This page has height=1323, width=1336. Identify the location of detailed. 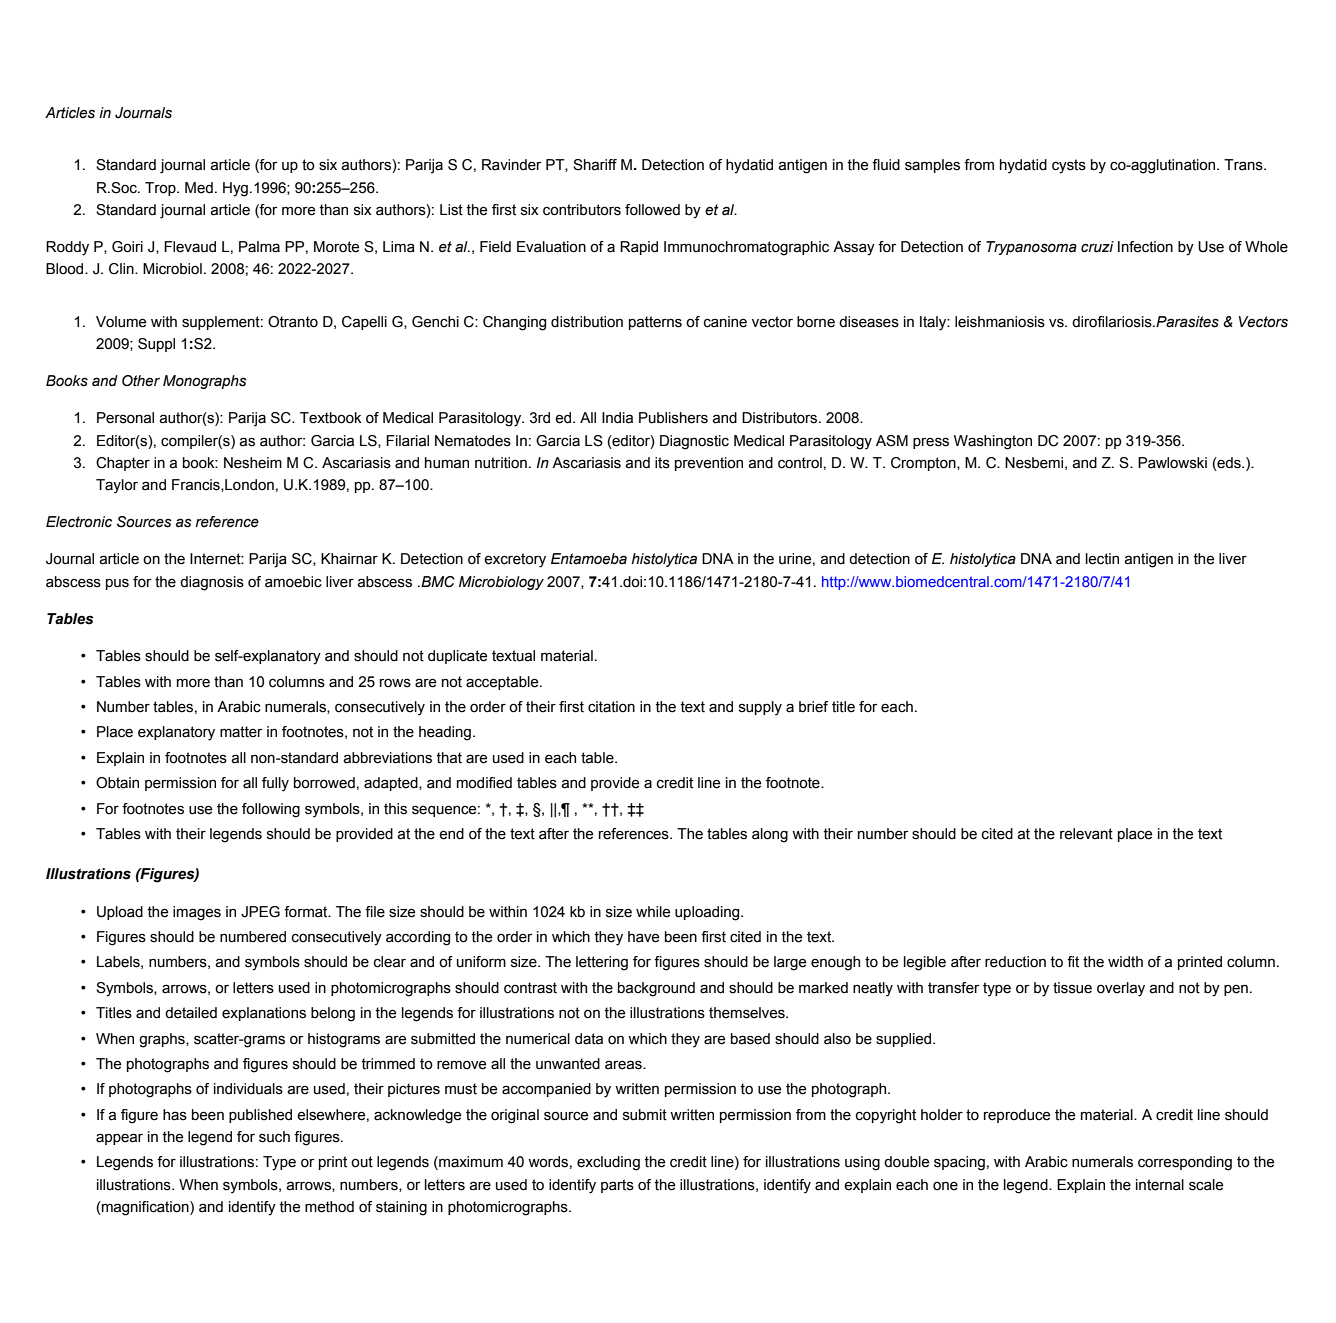
(191, 1013).
